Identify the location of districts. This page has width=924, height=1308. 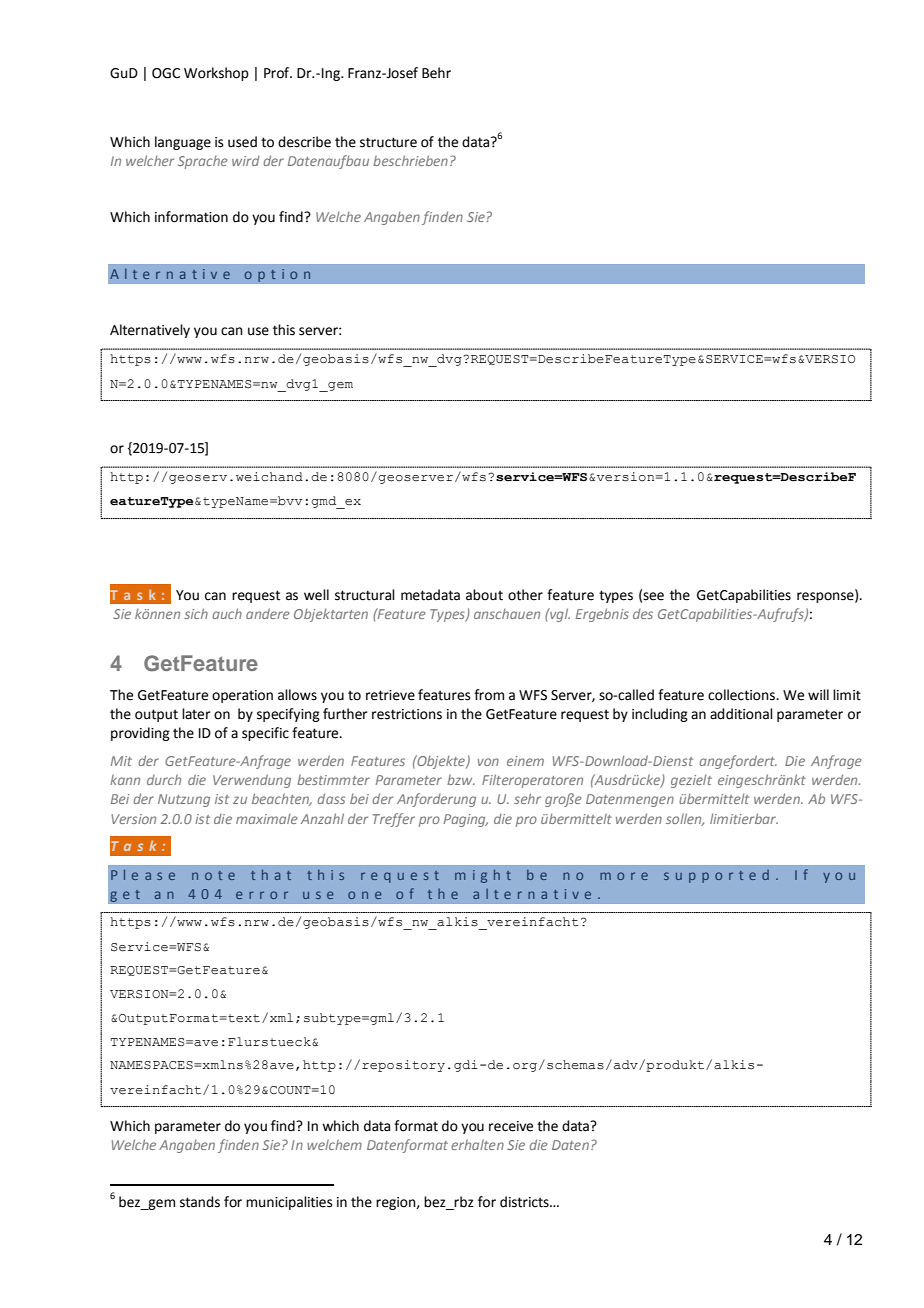
(525, 1202).
